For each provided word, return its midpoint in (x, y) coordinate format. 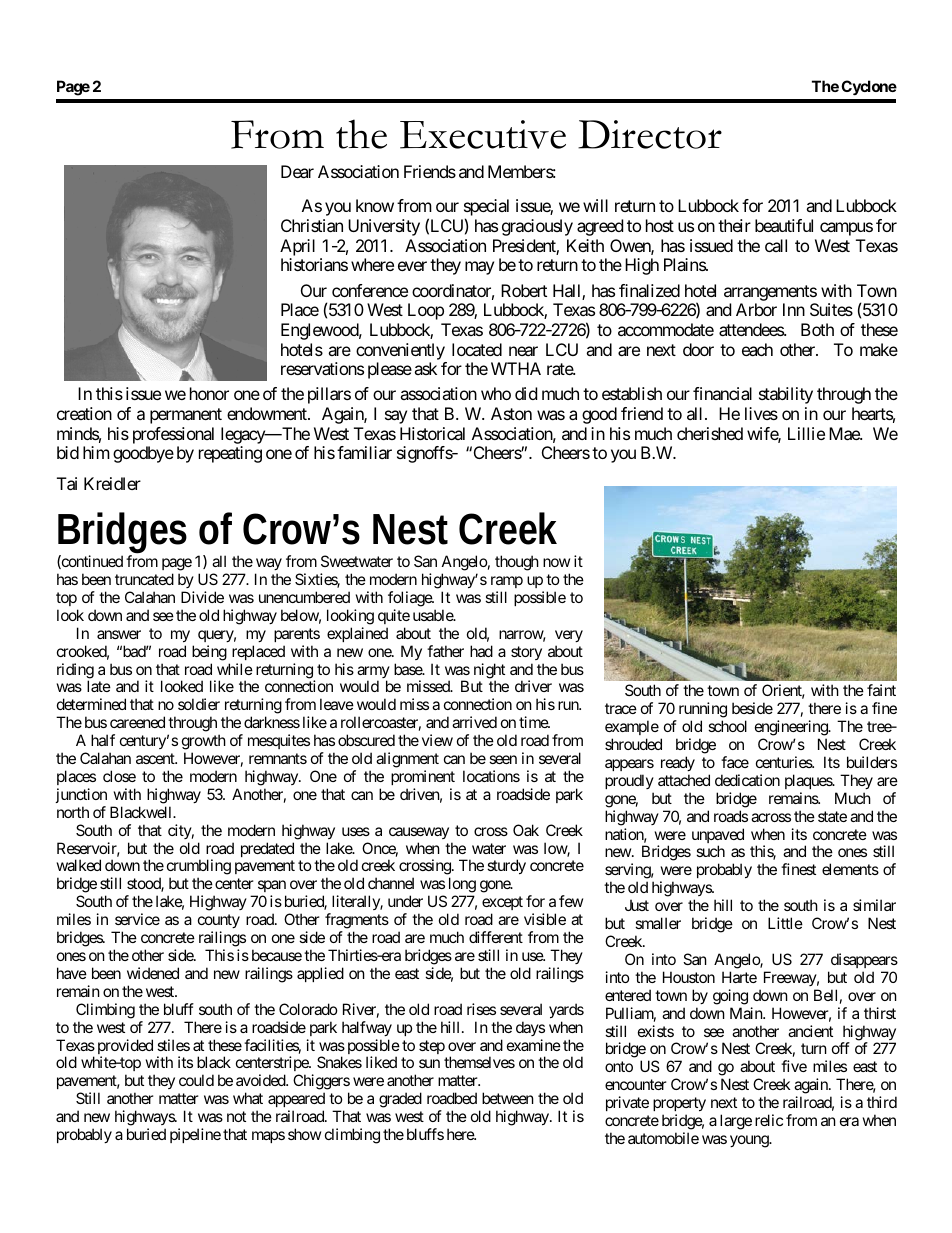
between (508, 1098)
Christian (312, 225)
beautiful (784, 225)
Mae (845, 433)
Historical (432, 433)
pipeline (195, 1135)
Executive (483, 134)
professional (173, 435)
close (119, 776)
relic (769, 1120)
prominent (423, 777)
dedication (747, 780)
